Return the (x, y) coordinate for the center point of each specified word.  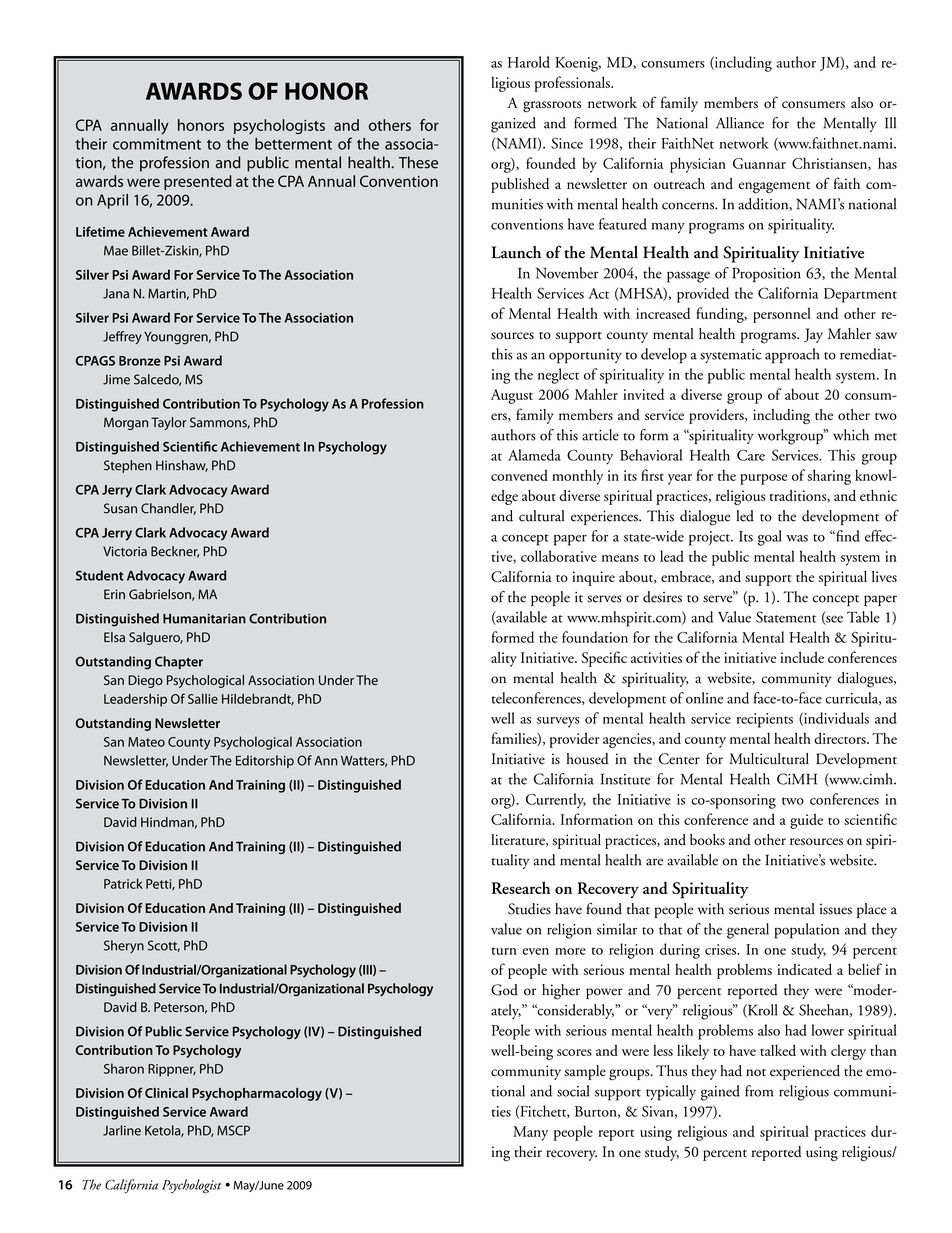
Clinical (166, 1093)
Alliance (740, 123)
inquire (593, 578)
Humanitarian (204, 618)
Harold (529, 62)
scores (574, 1052)
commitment (157, 144)
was (797, 538)
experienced (805, 1072)
